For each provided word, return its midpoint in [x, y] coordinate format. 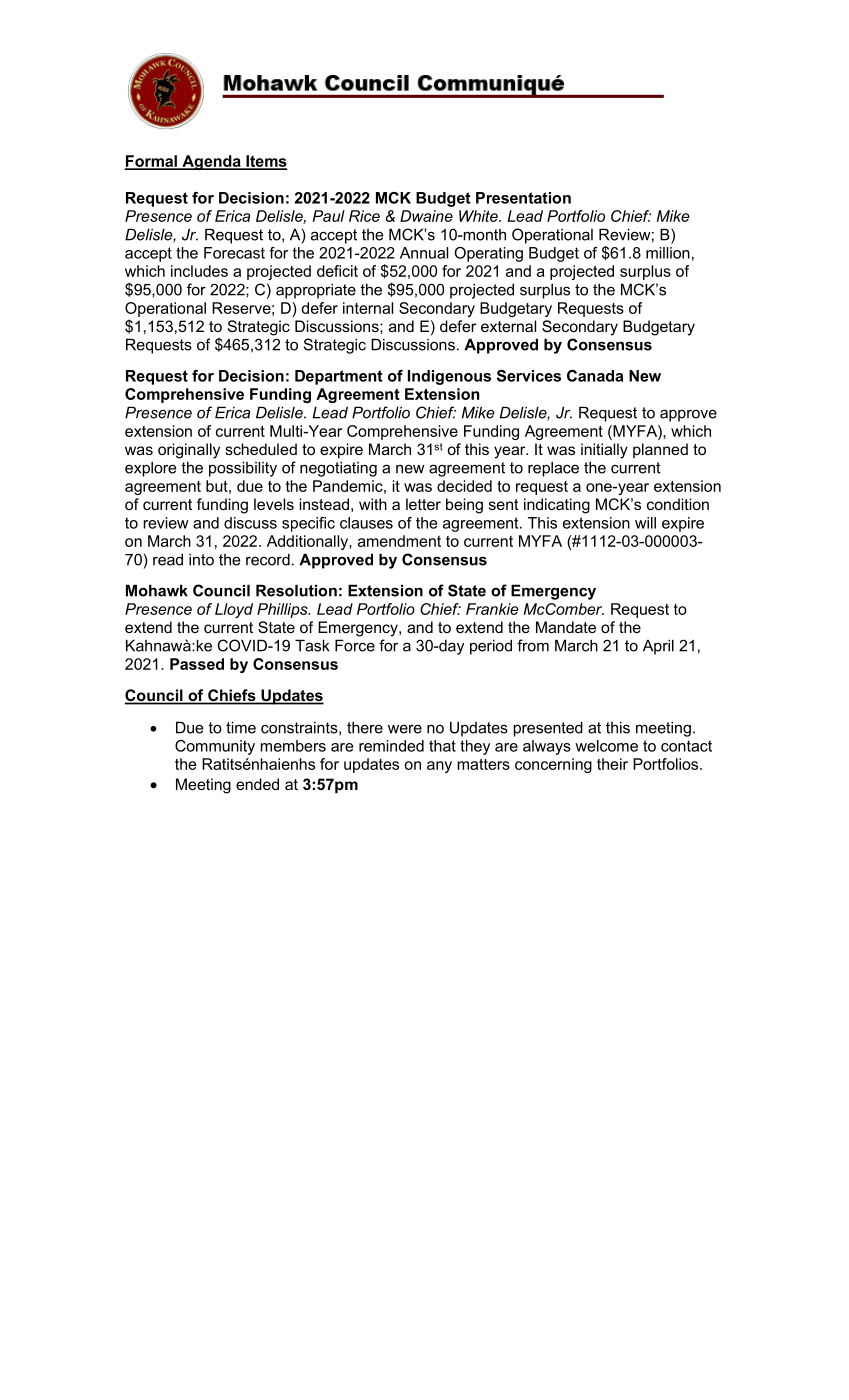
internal [368, 308]
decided [464, 486]
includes [199, 271]
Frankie [492, 609]
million [668, 253]
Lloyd [234, 610]
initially [604, 451]
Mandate [566, 627]
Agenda [211, 162]
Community [215, 747]
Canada [595, 376]
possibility [243, 469]
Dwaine [426, 216]
